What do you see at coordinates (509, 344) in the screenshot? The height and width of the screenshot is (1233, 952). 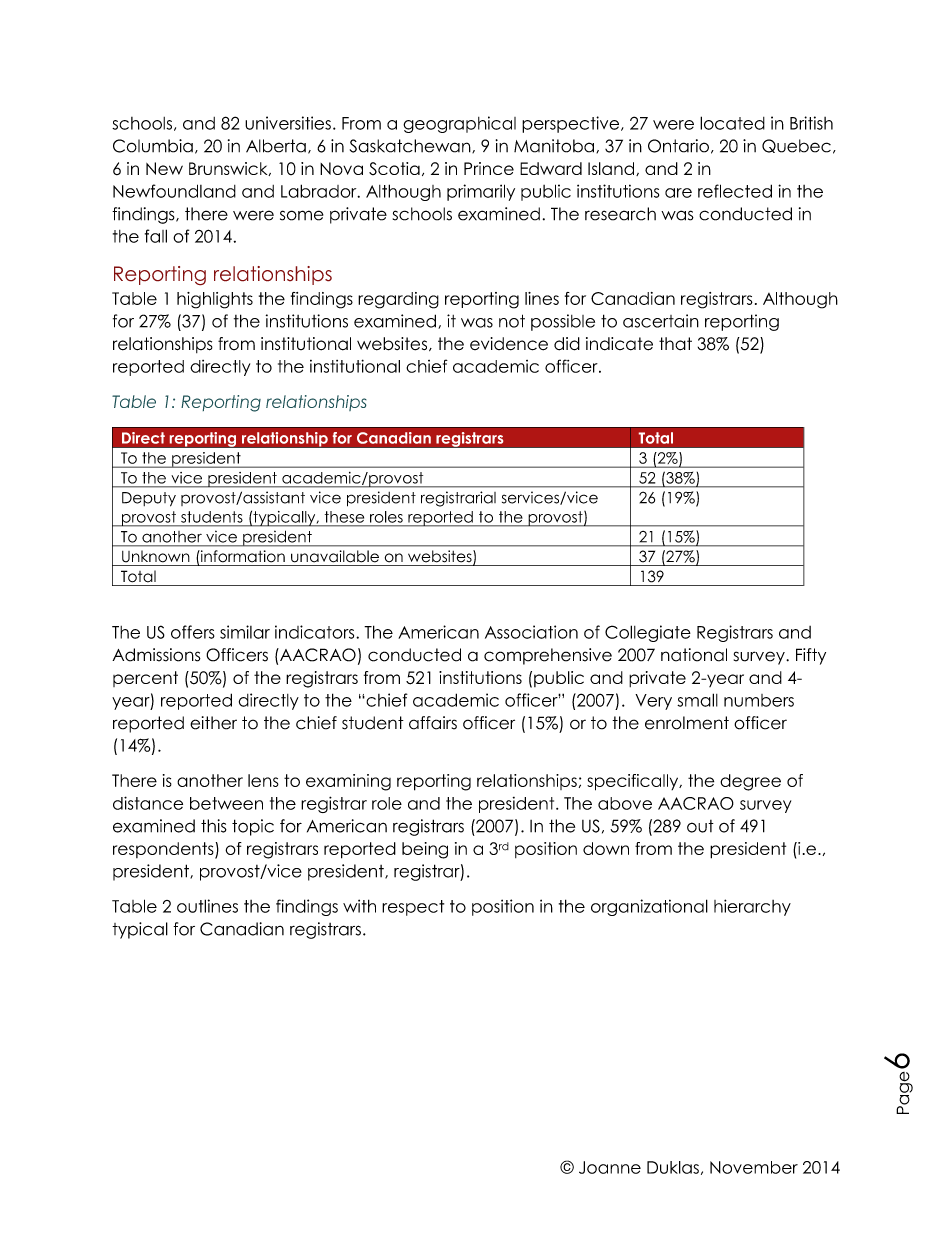 I see `evidence` at bounding box center [509, 344].
